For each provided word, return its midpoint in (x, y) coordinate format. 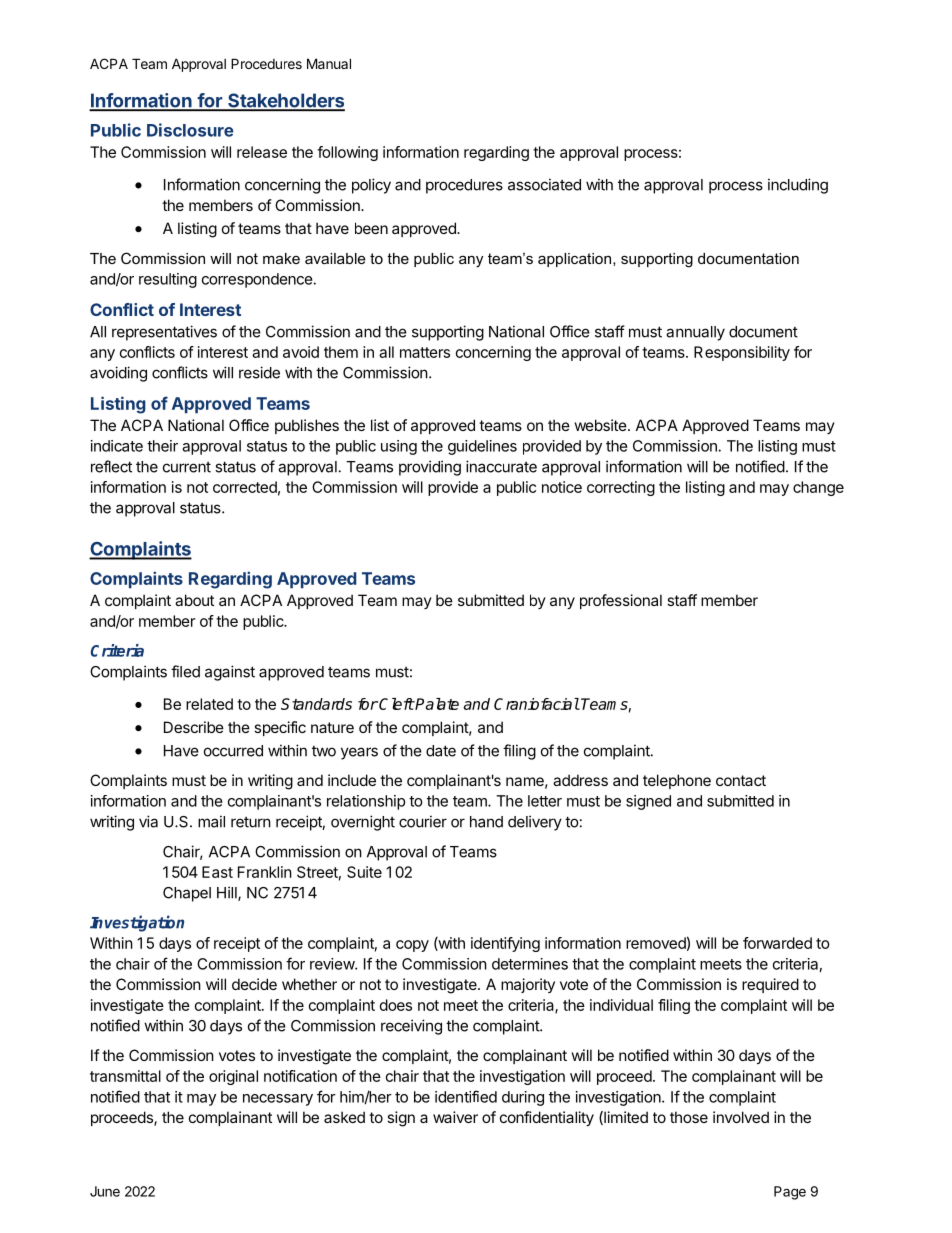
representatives (164, 333)
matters (425, 352)
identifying (505, 944)
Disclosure (190, 130)
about (194, 600)
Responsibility (742, 353)
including (798, 186)
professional (621, 601)
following (347, 153)
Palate (436, 704)
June (105, 1191)
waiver (455, 1117)
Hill (228, 893)
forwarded (777, 943)
